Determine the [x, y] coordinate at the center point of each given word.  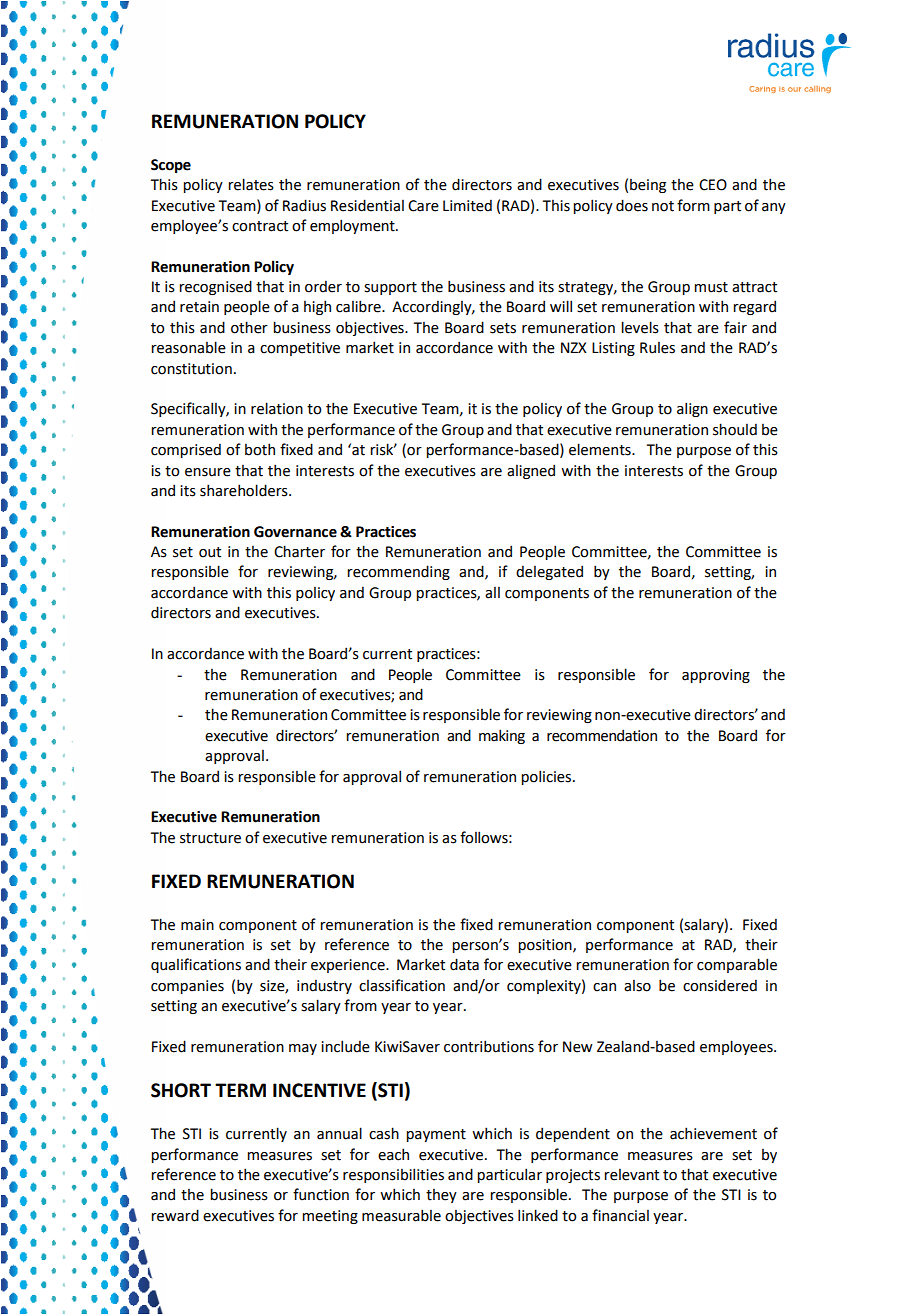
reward [175, 1215]
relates [251, 184]
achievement [713, 1133]
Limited [467, 206]
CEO [713, 185]
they [441, 1196]
